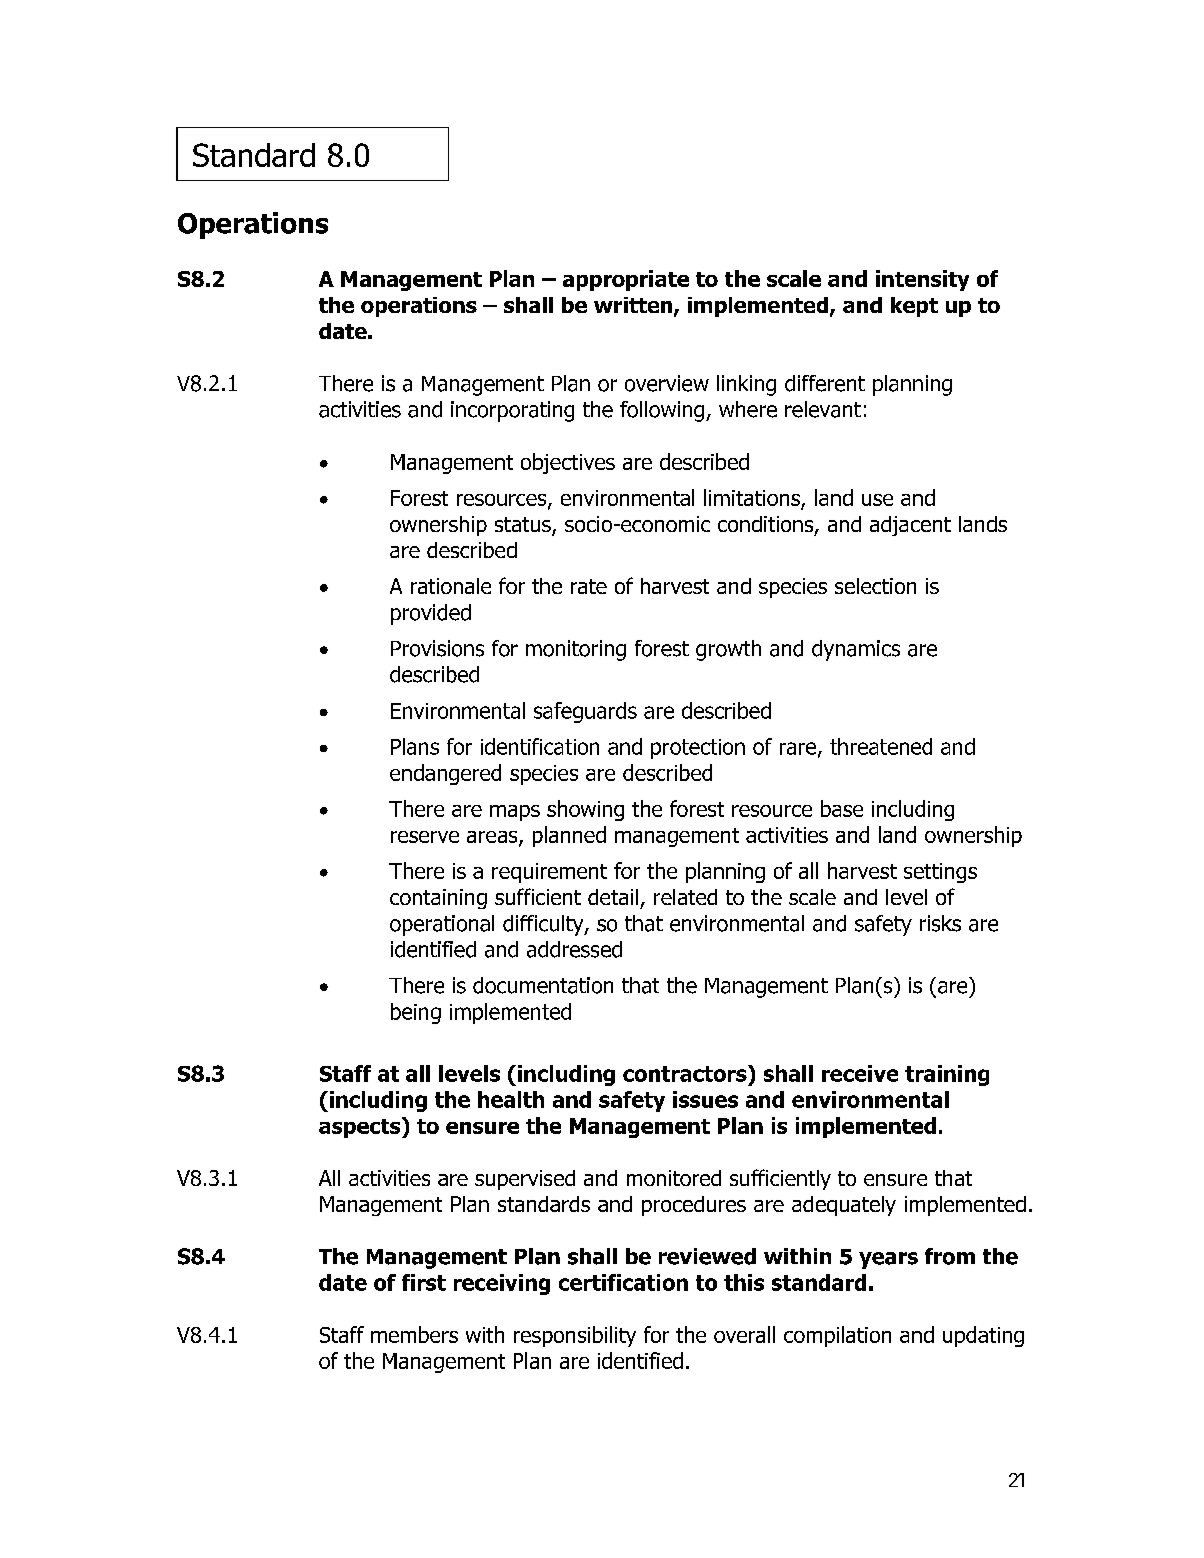 The height and width of the image is (1558, 1204). What do you see at coordinates (633, 305) in the image?
I see `written` at bounding box center [633, 305].
